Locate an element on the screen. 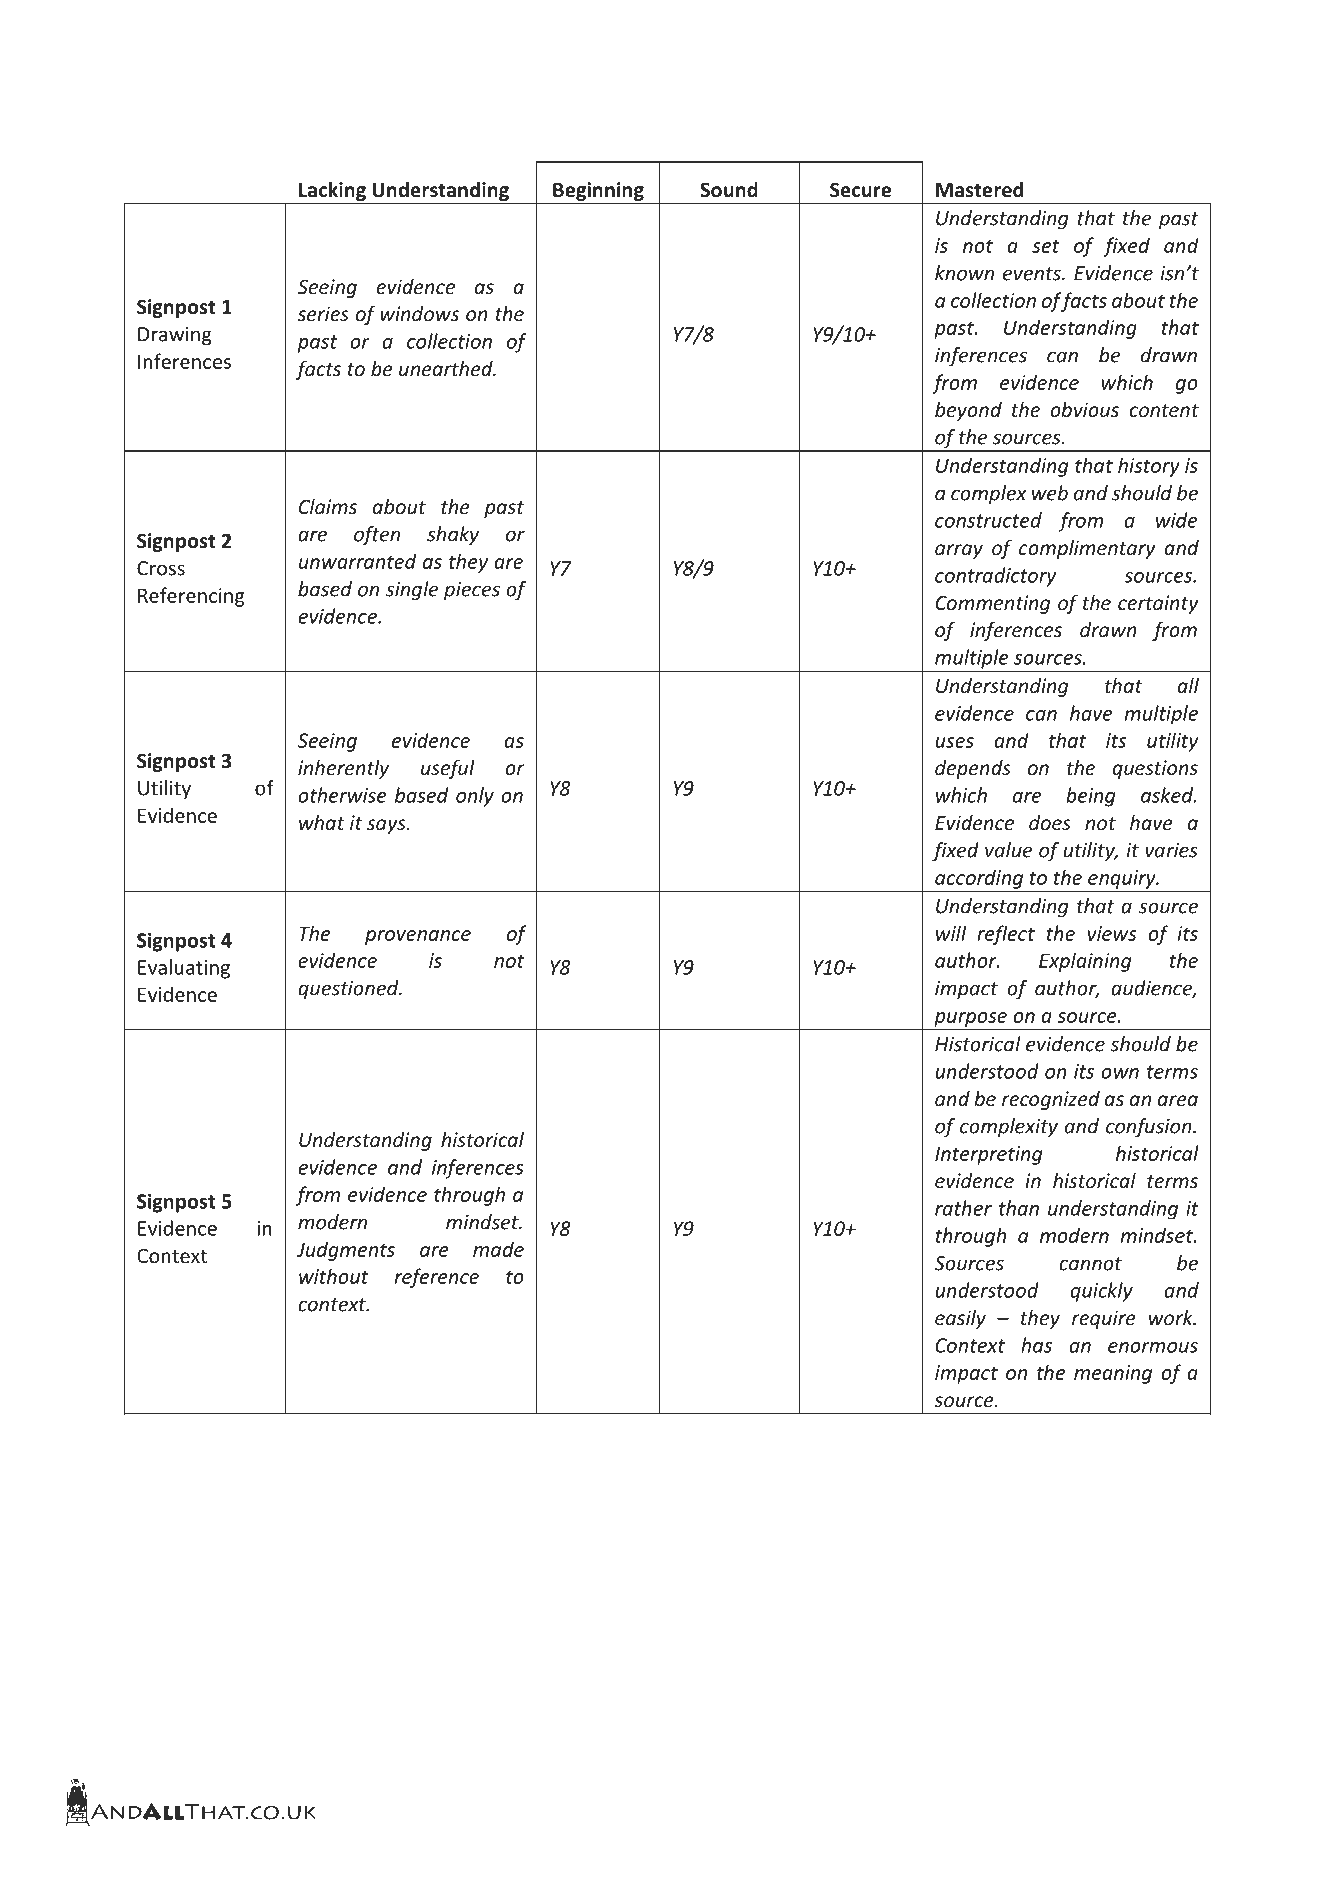 The height and width of the screenshot is (1888, 1335). Sound is located at coordinates (729, 190).
